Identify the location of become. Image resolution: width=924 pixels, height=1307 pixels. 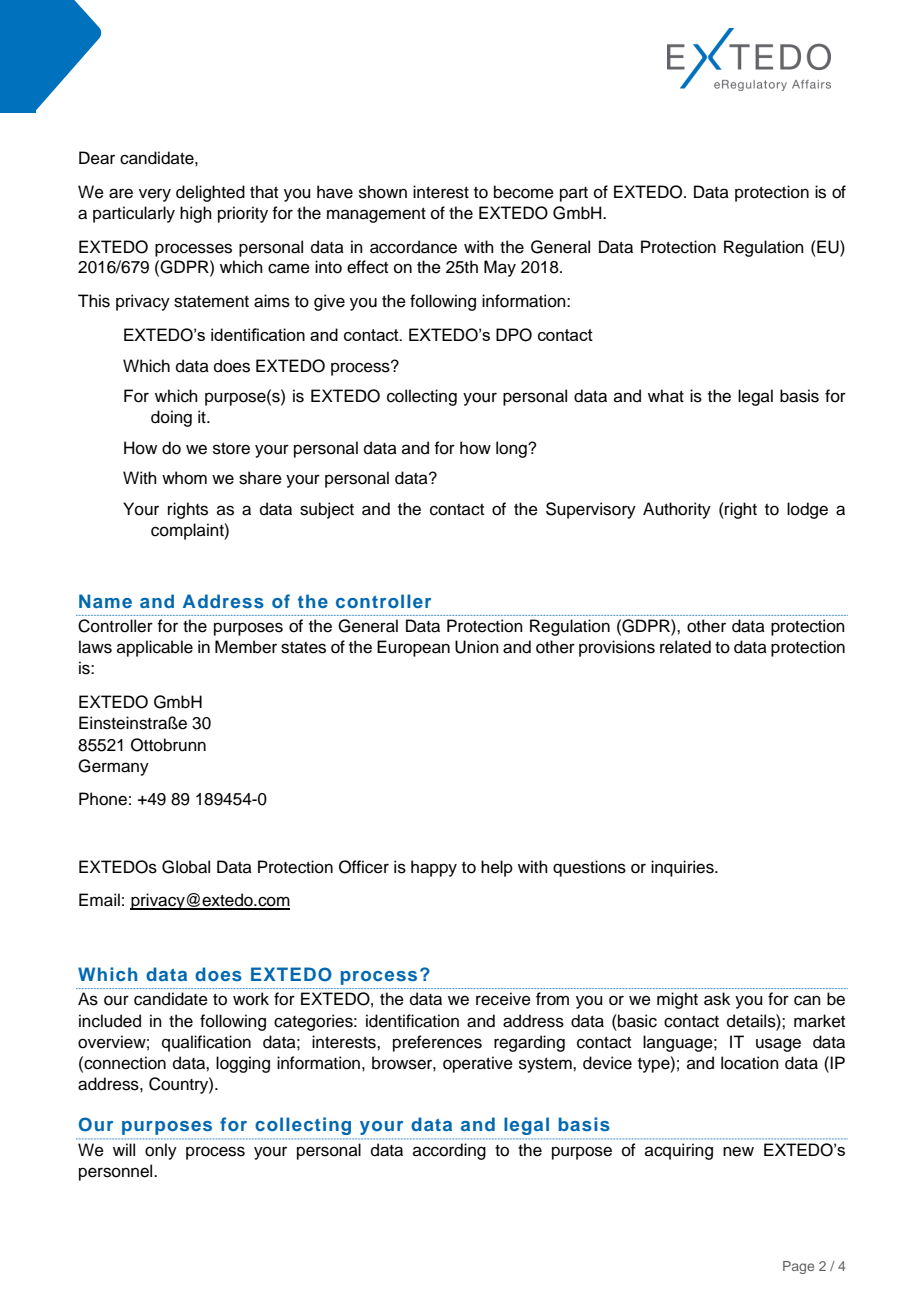
(524, 192).
